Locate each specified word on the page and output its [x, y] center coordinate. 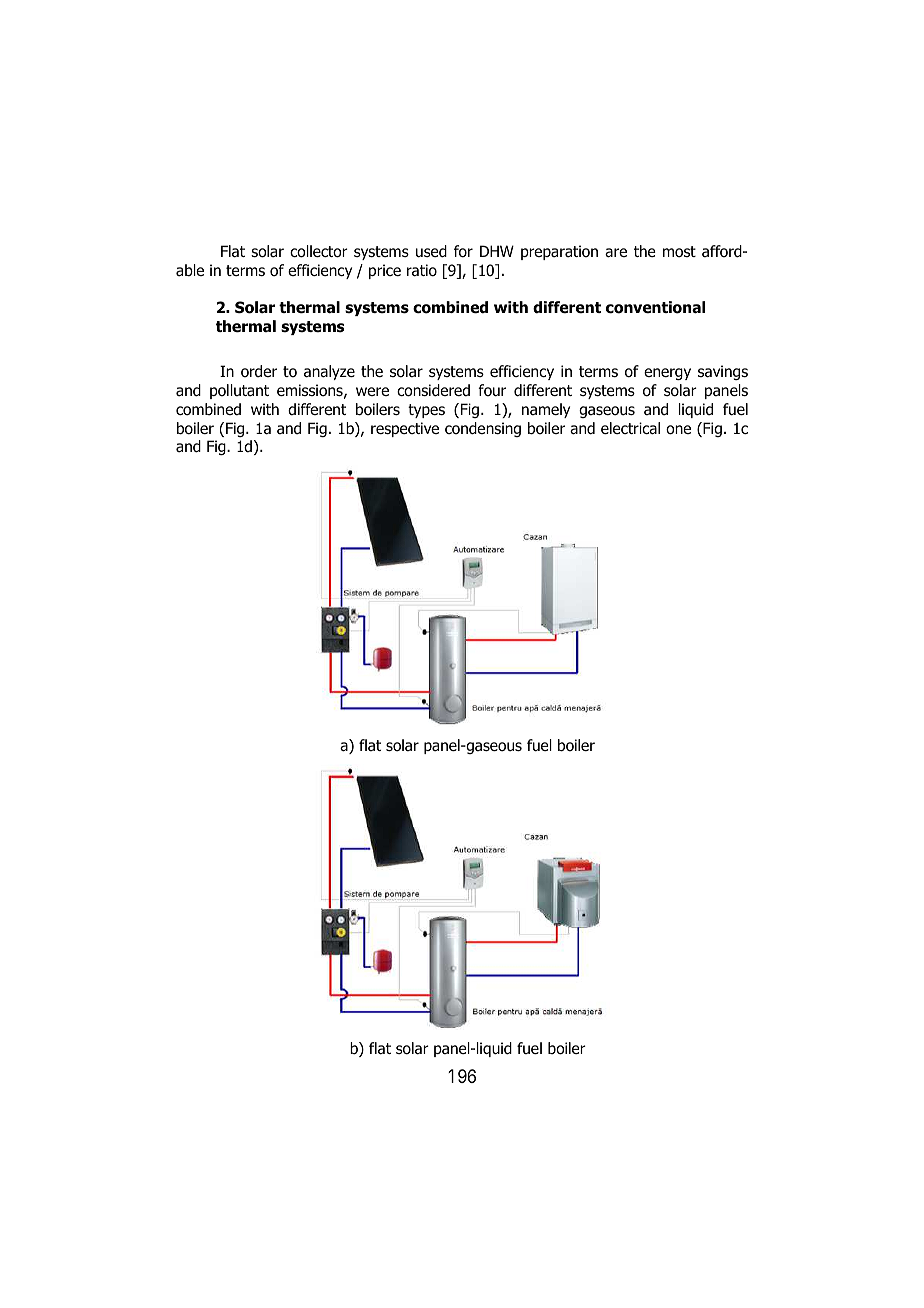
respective [405, 429]
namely [546, 410]
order [259, 371]
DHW [497, 251]
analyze [329, 372]
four [492, 390]
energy [667, 374]
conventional [655, 307]
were [372, 391]
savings [723, 372]
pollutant [239, 391]
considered [433, 390]
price [385, 271]
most [679, 252]
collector [319, 251]
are [616, 253]
